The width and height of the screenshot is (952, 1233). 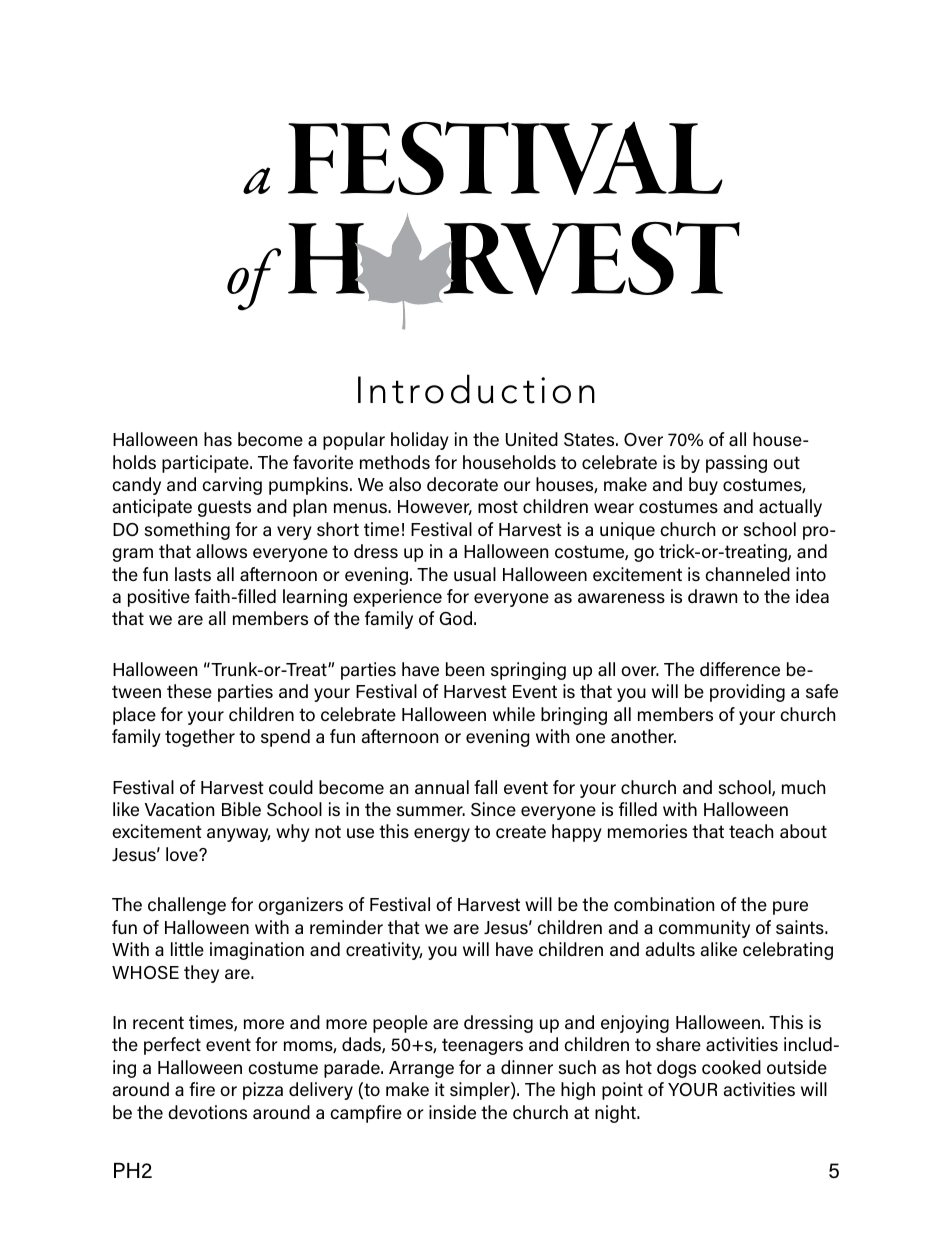 What do you see at coordinates (187, 906) in the screenshot?
I see `challenge` at bounding box center [187, 906].
